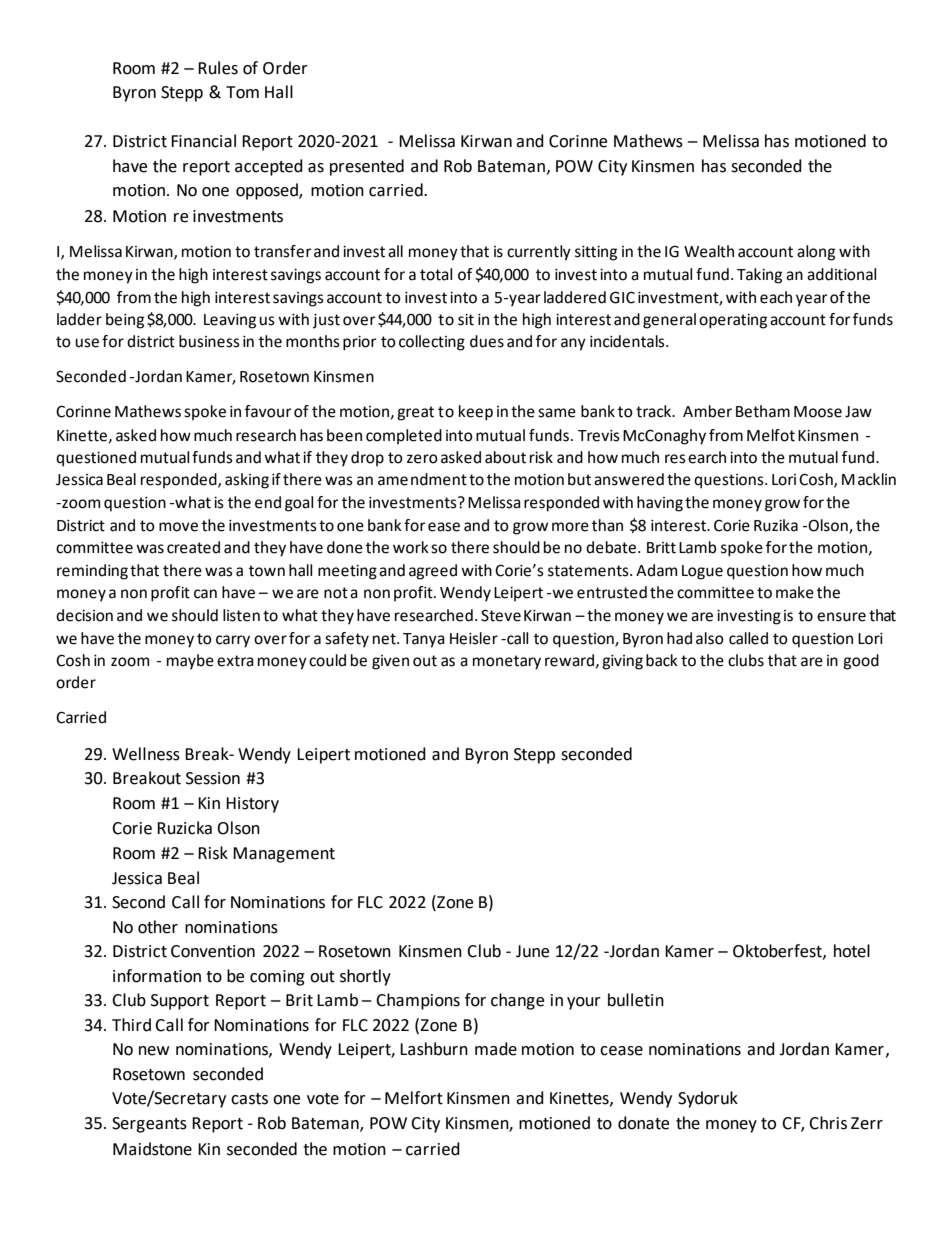  What do you see at coordinates (149, 1125) in the screenshot?
I see `Sergeants` at bounding box center [149, 1125].
